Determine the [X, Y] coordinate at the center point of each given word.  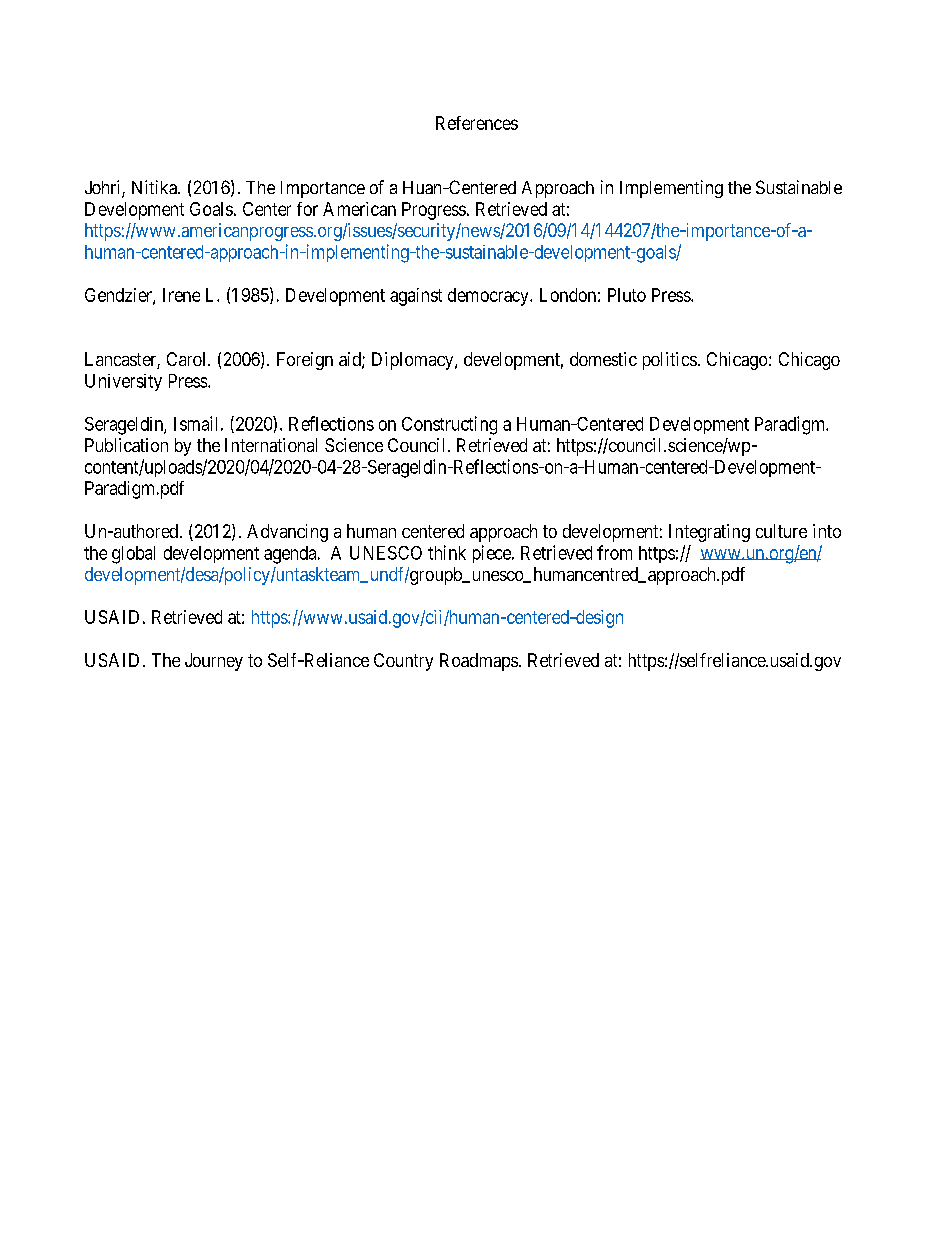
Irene [181, 295]
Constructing [449, 425]
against [416, 297]
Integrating [709, 533]
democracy [489, 297]
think [447, 552]
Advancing [287, 533]
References [477, 123]
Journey [214, 662]
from [614, 552]
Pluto [627, 295]
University [123, 382]
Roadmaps [479, 662]
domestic [603, 359]
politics [670, 361]
